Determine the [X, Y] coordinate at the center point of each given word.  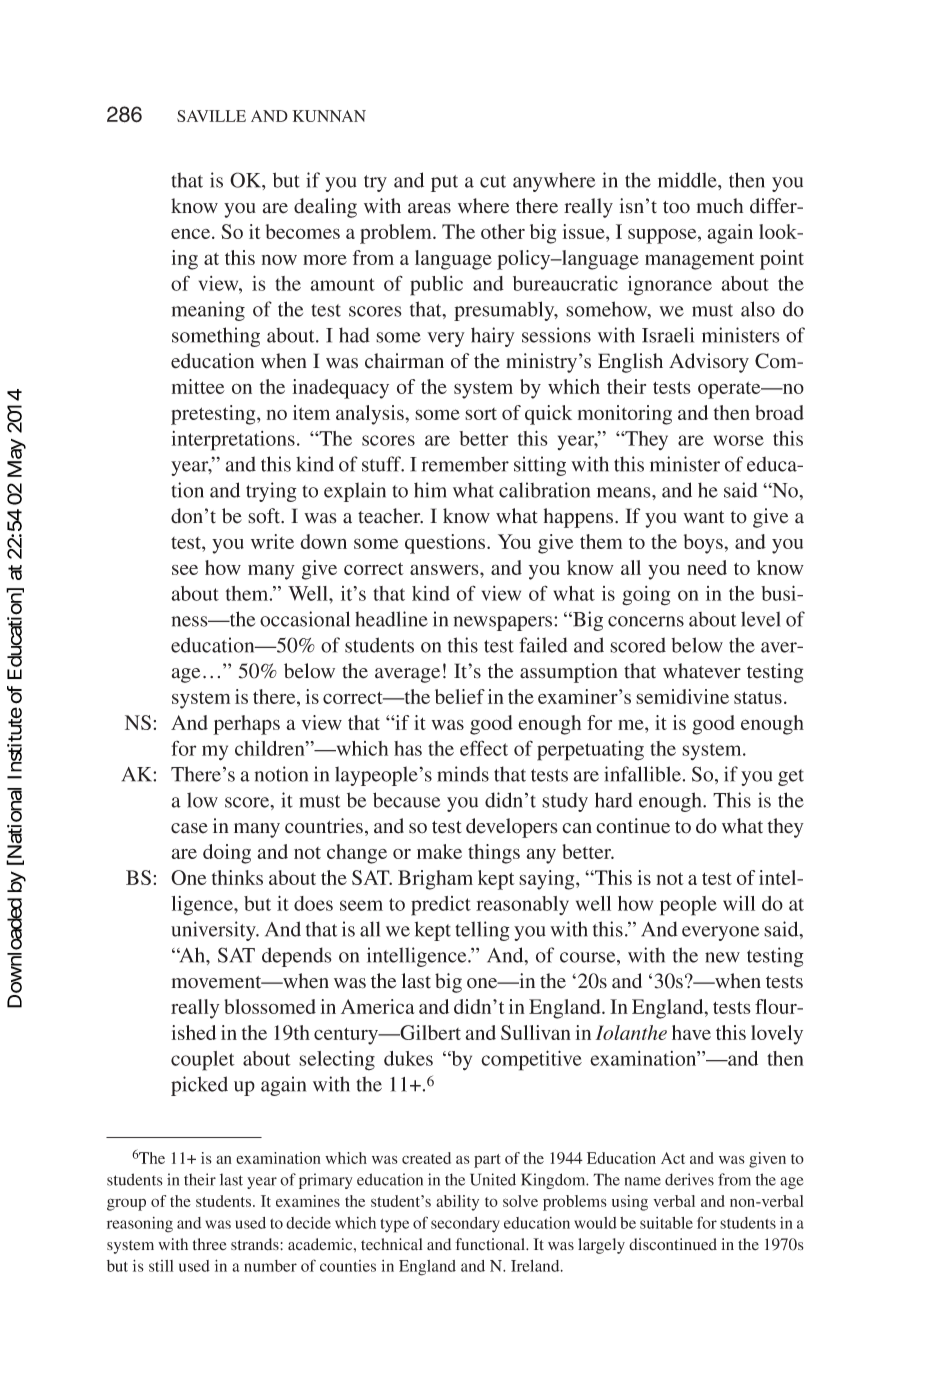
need [707, 567]
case [189, 828]
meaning [208, 311]
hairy [493, 337]
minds [463, 774]
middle [688, 180]
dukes [408, 1058]
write [272, 541]
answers [445, 569]
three [210, 1244]
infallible [642, 774]
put [444, 183]
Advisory [709, 363]
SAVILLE [211, 116]
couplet [203, 1061]
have [691, 1032]
